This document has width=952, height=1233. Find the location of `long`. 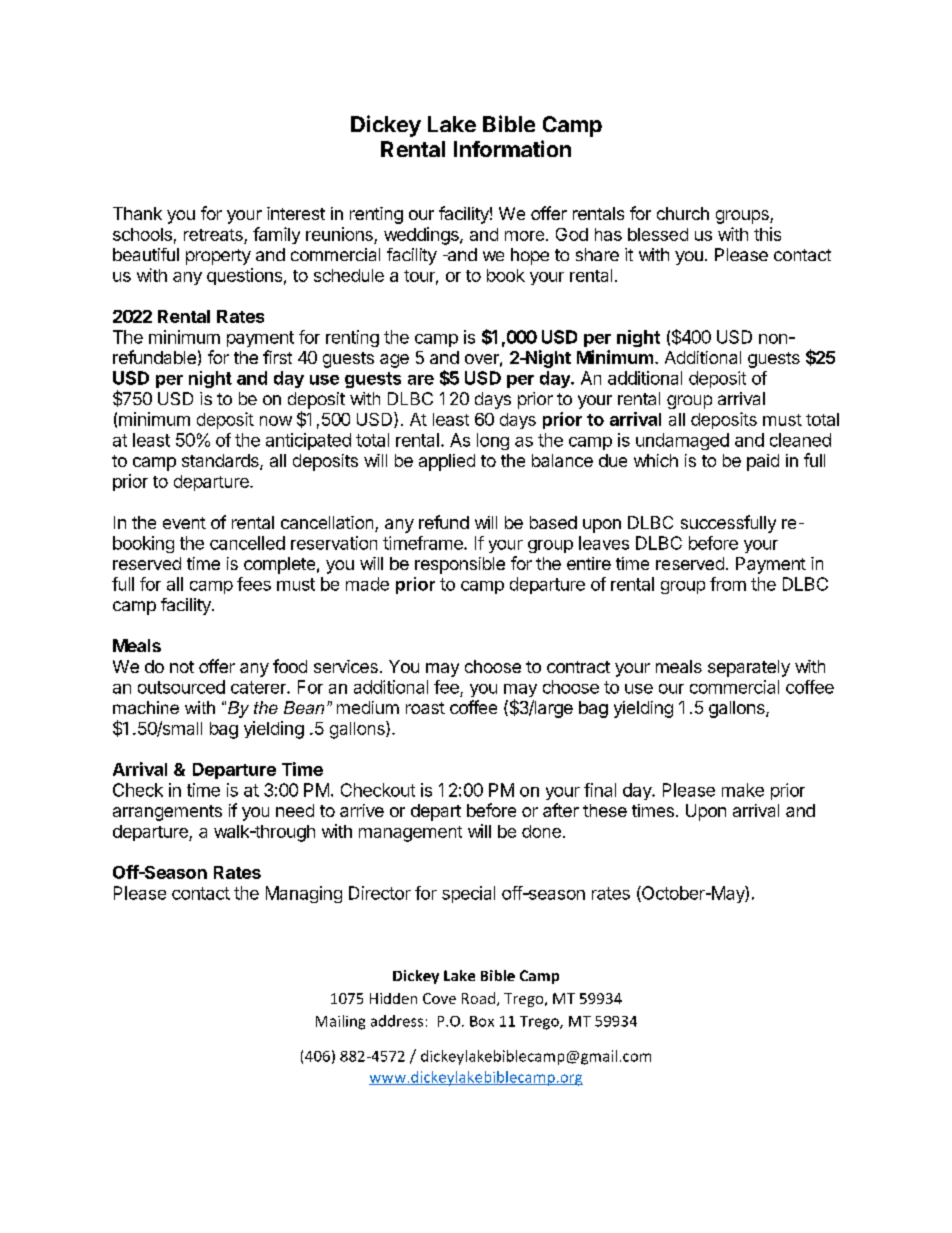

long is located at coordinates (493, 441).
